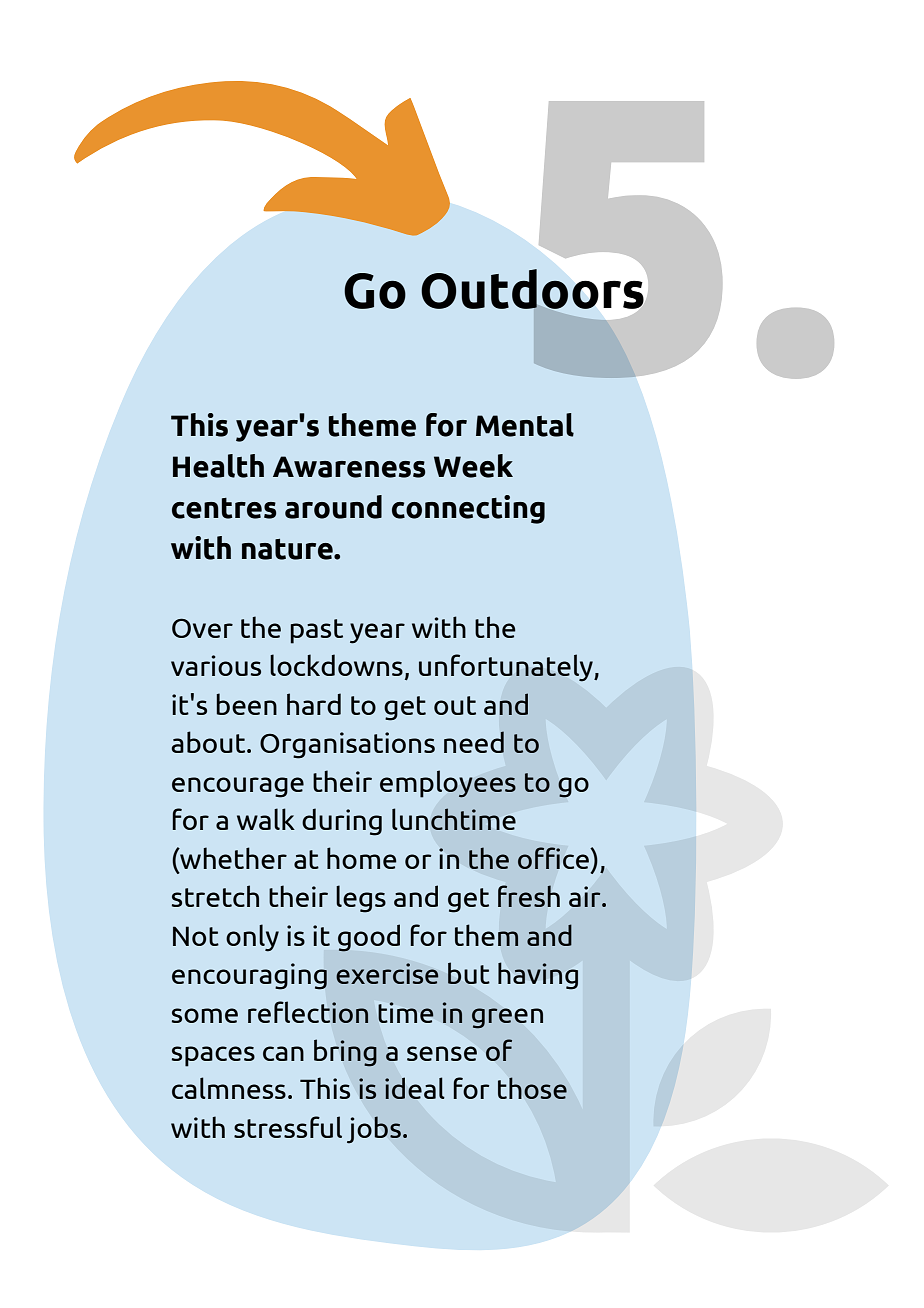 The width and height of the screenshot is (924, 1308). Describe the element at coordinates (218, 466) in the screenshot. I see `Health` at that location.
